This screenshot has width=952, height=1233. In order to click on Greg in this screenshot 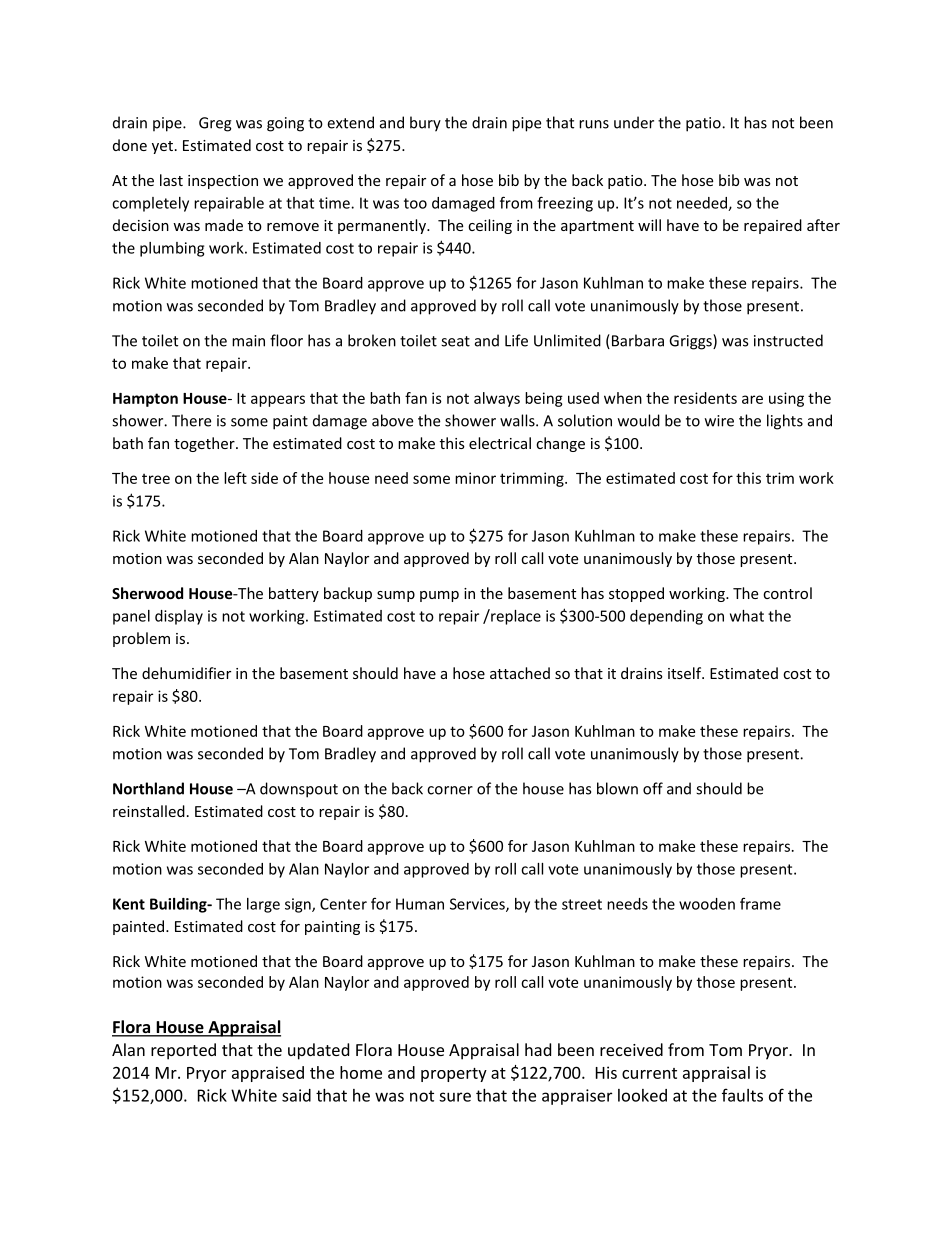, I will do `click(215, 124)`.
